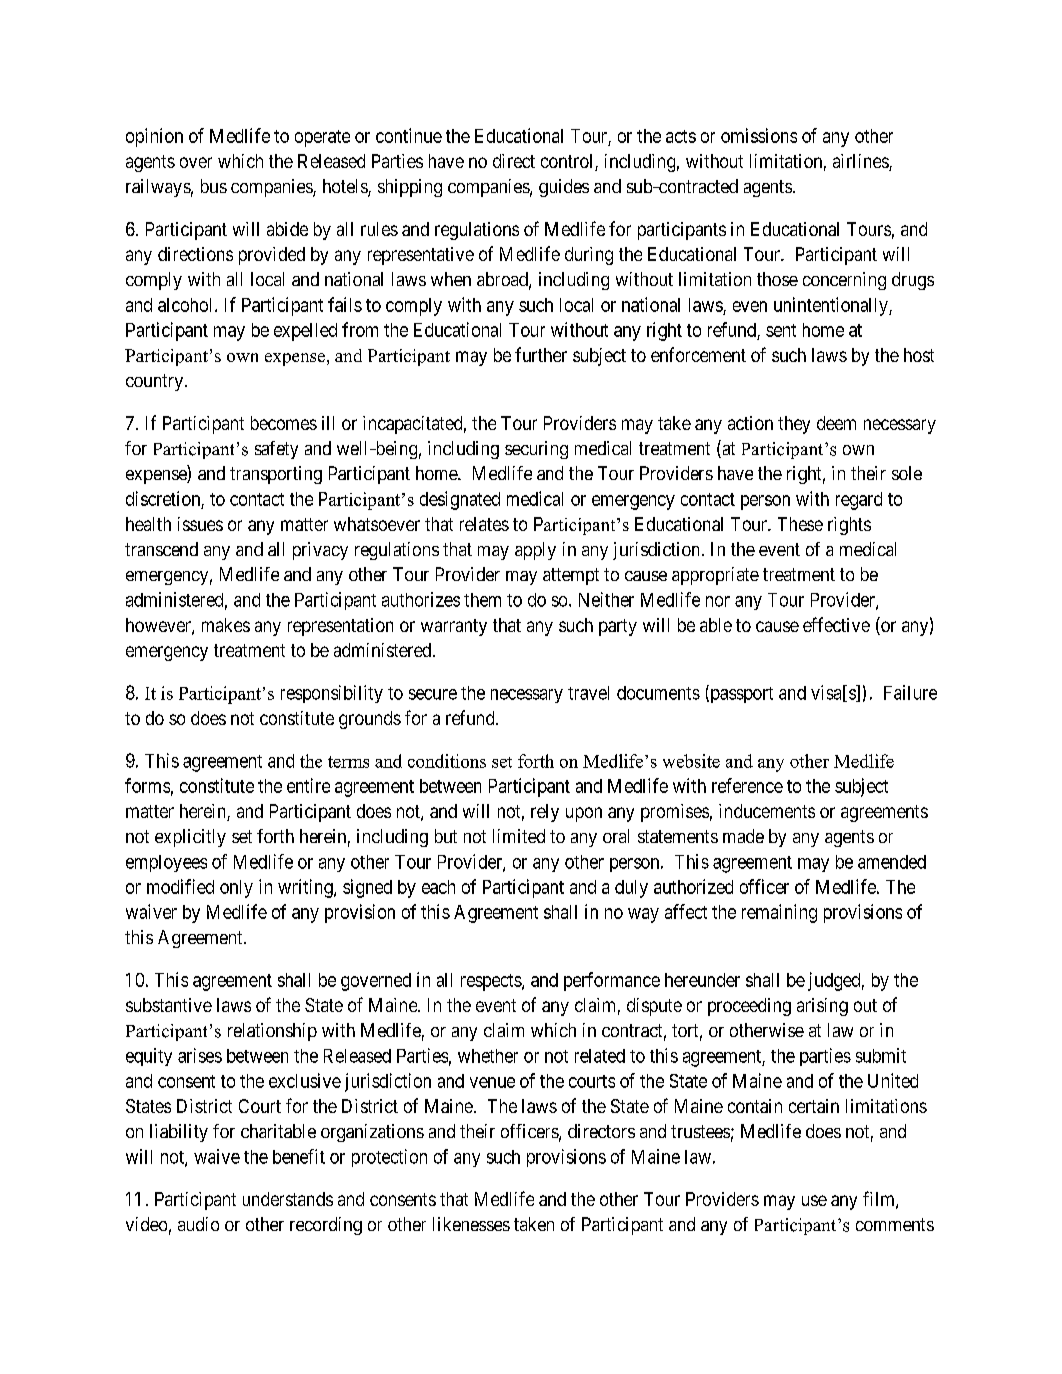  Describe the element at coordinates (588, 693) in the document. I see `travel` at that location.
